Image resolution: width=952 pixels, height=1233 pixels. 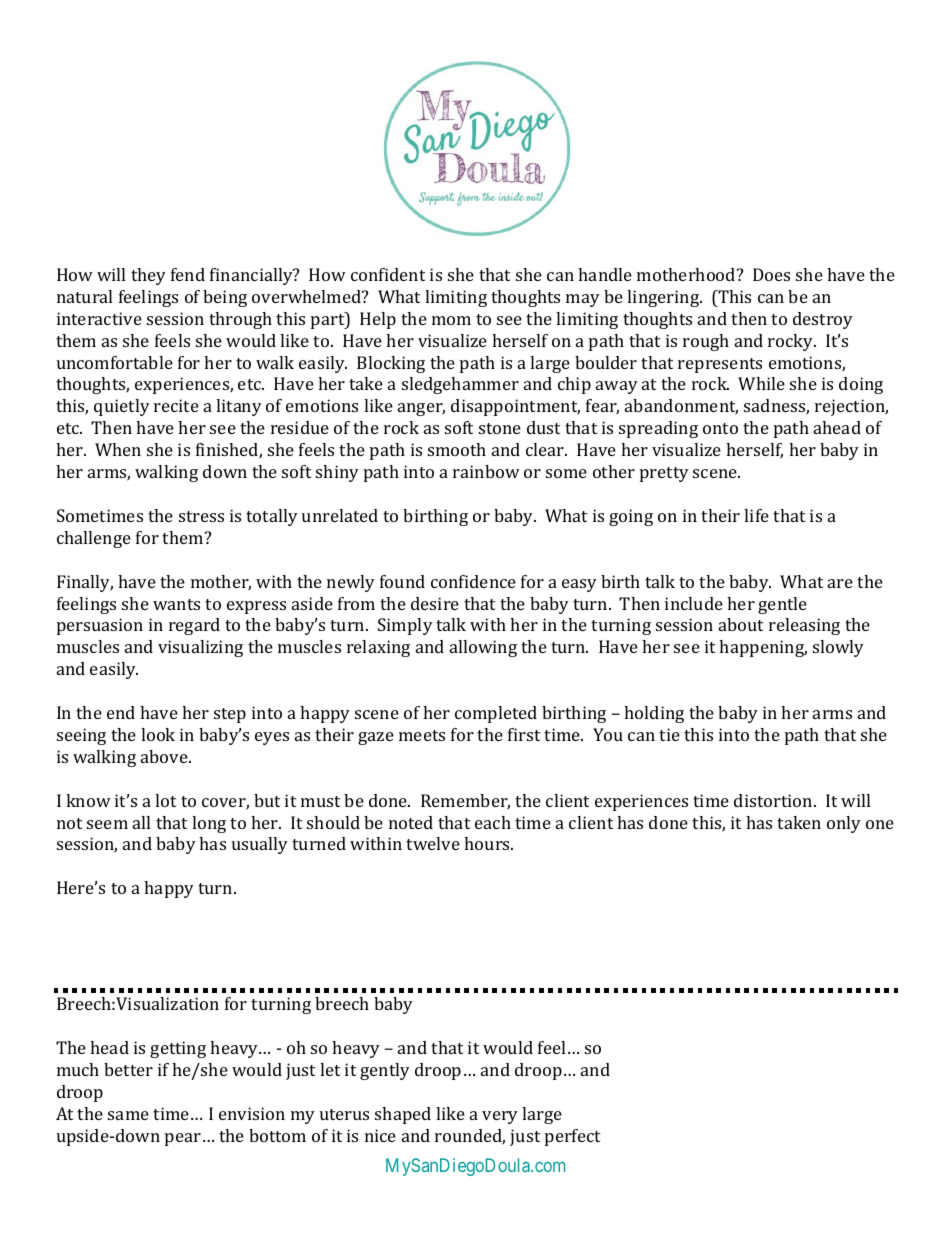 I want to click on life, so click(x=756, y=515).
